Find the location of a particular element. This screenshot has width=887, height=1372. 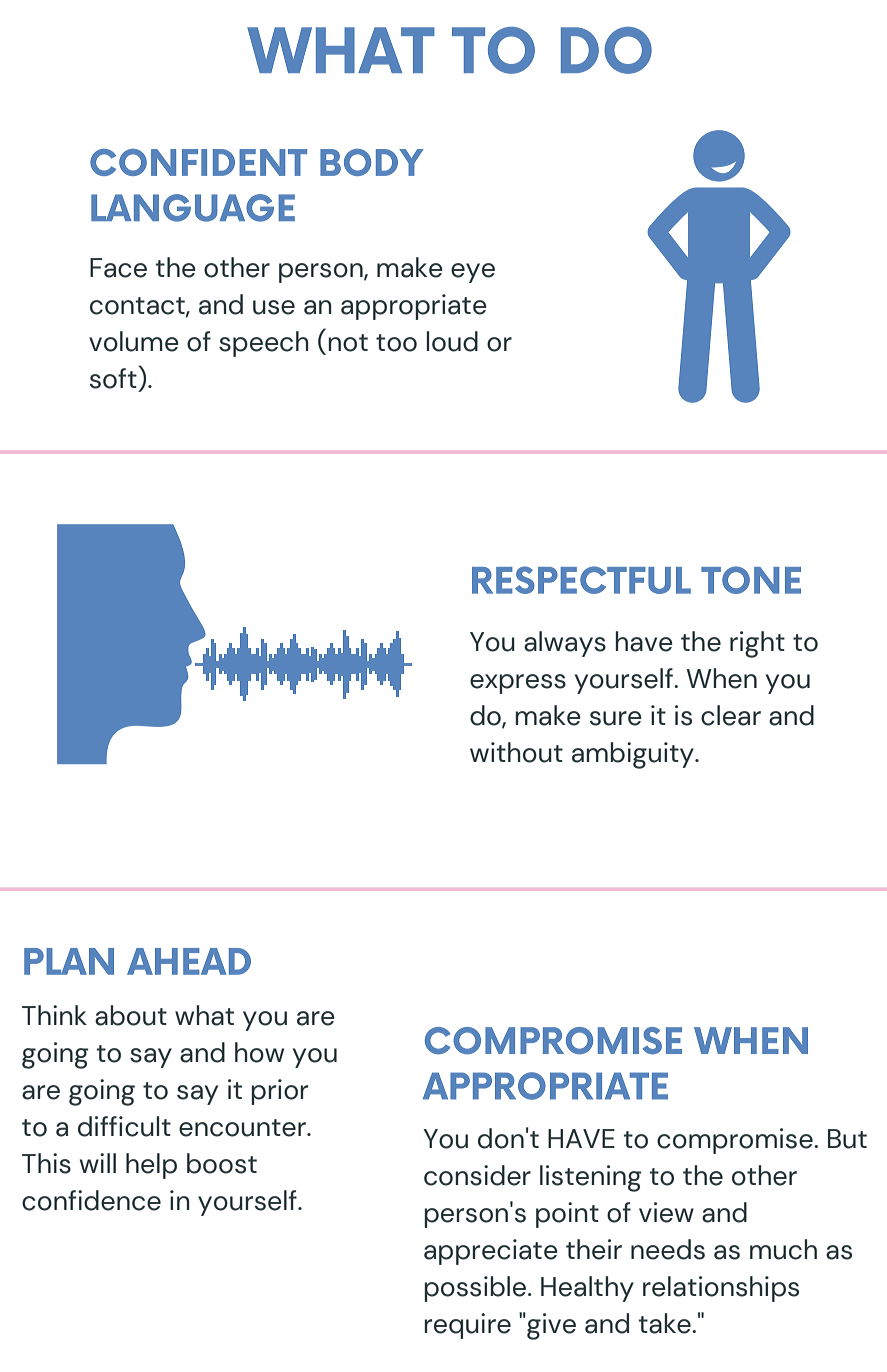

AHEAD is located at coordinates (189, 961).
